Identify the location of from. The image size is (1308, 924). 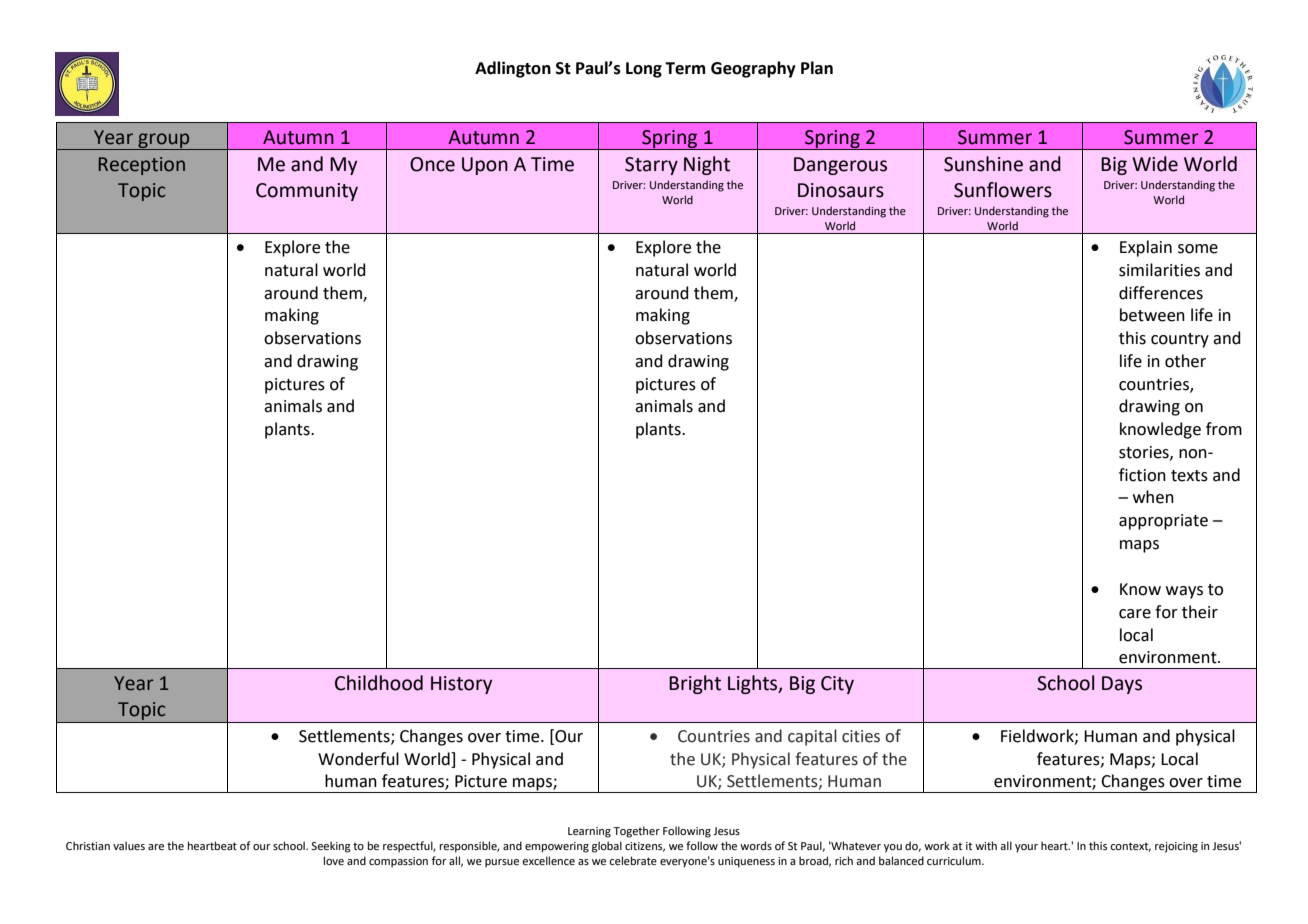
(1224, 429).
